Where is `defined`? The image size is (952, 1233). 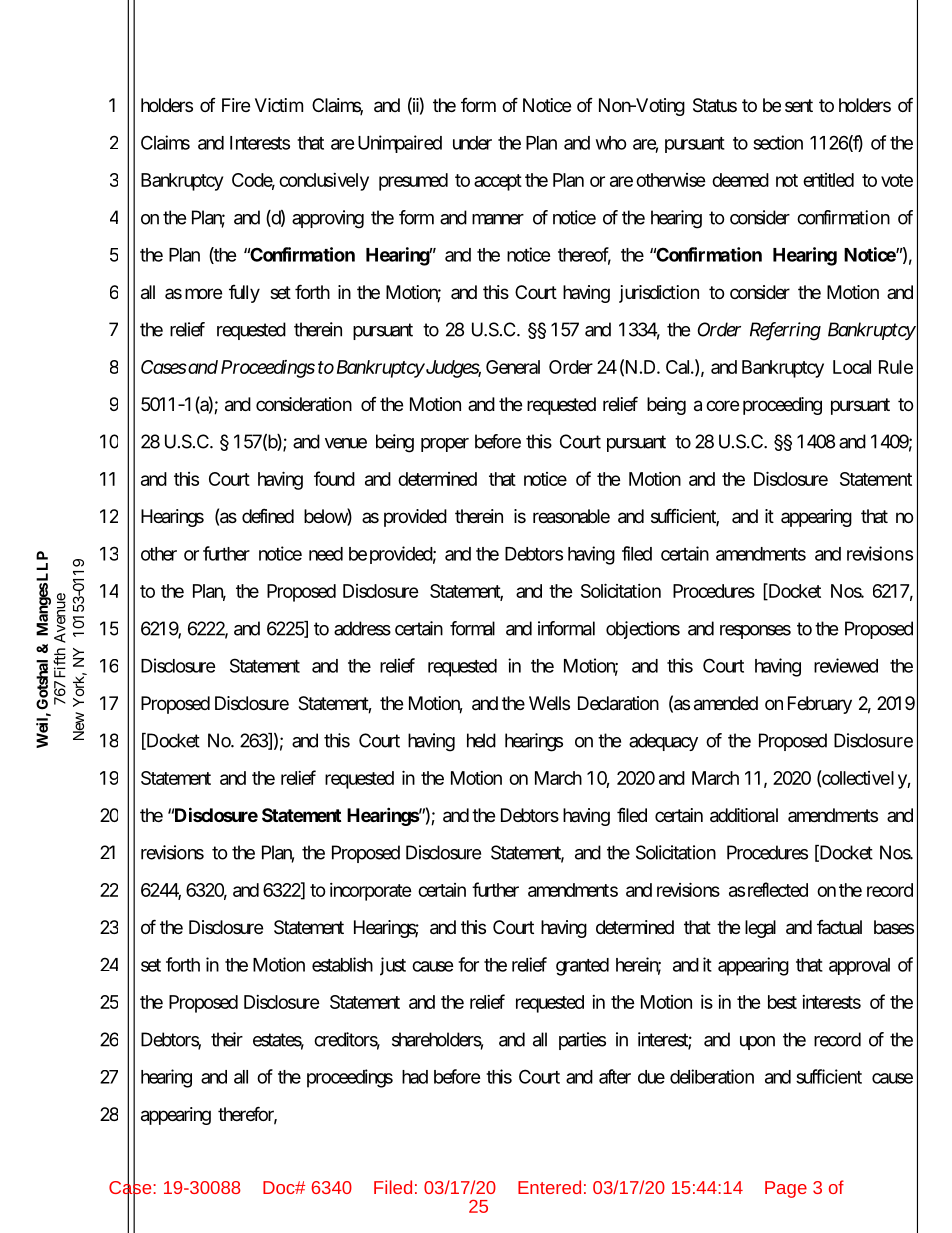 defined is located at coordinates (268, 515).
